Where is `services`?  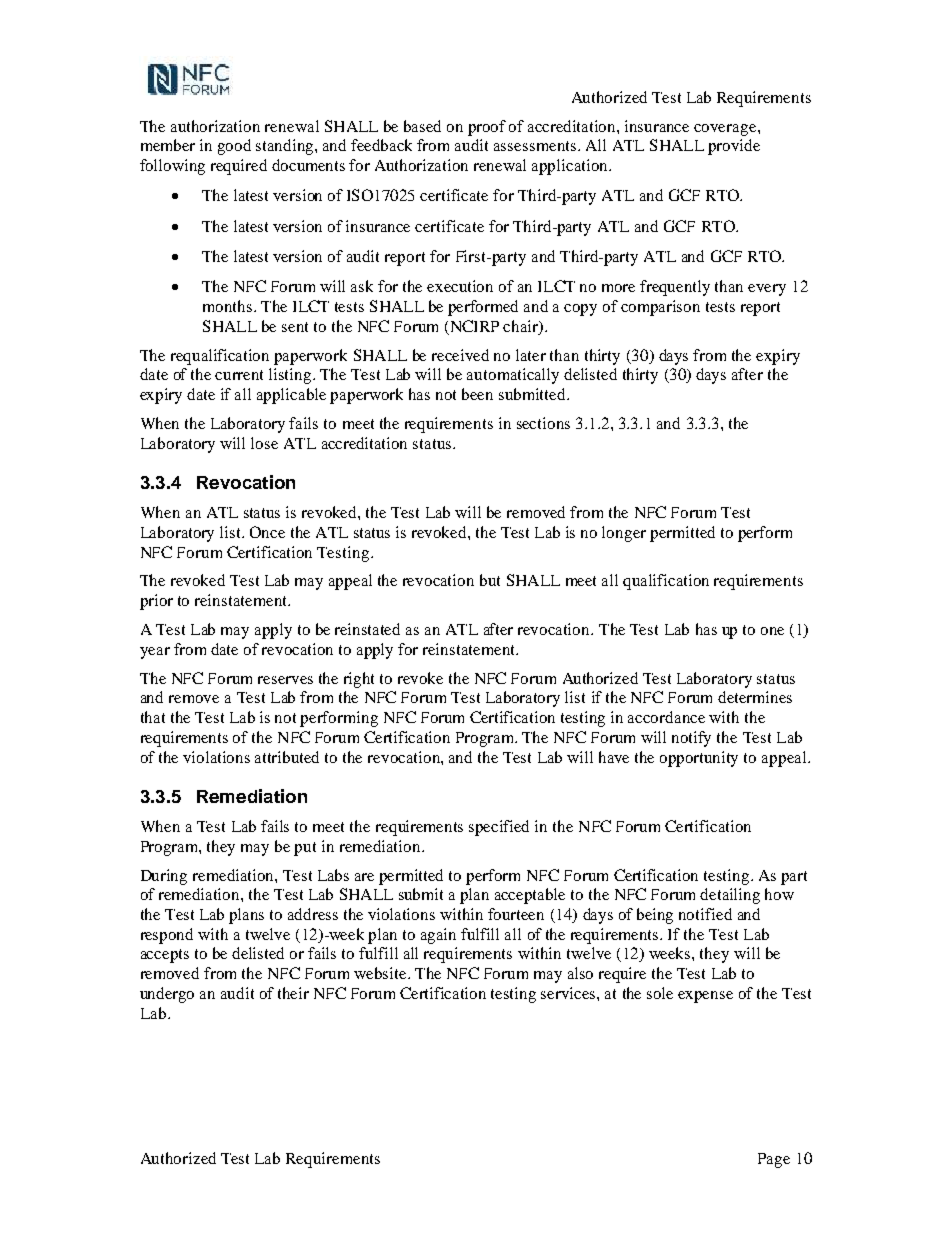
services is located at coordinates (569, 993).
